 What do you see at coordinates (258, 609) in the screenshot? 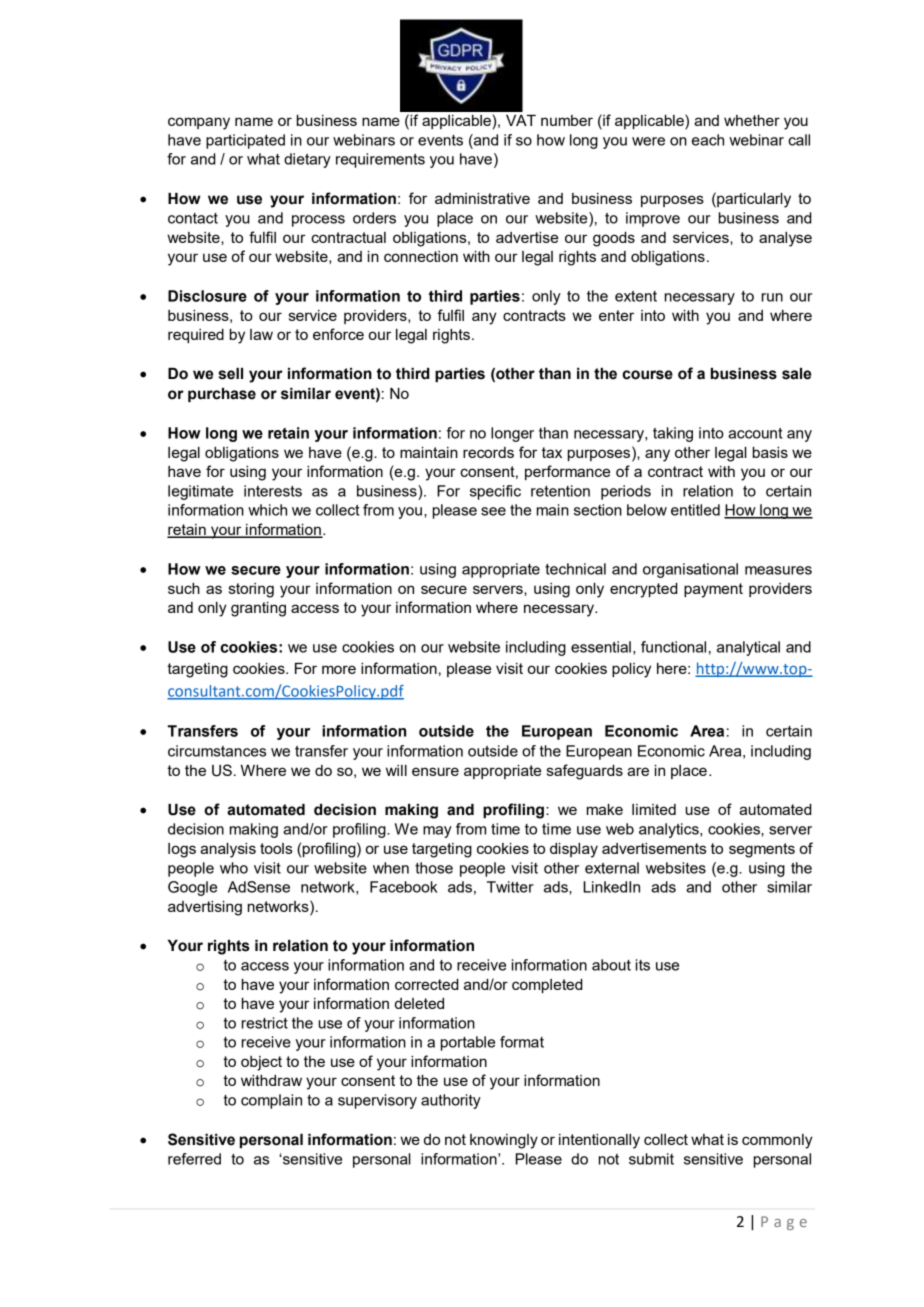
I see `granting` at bounding box center [258, 609].
